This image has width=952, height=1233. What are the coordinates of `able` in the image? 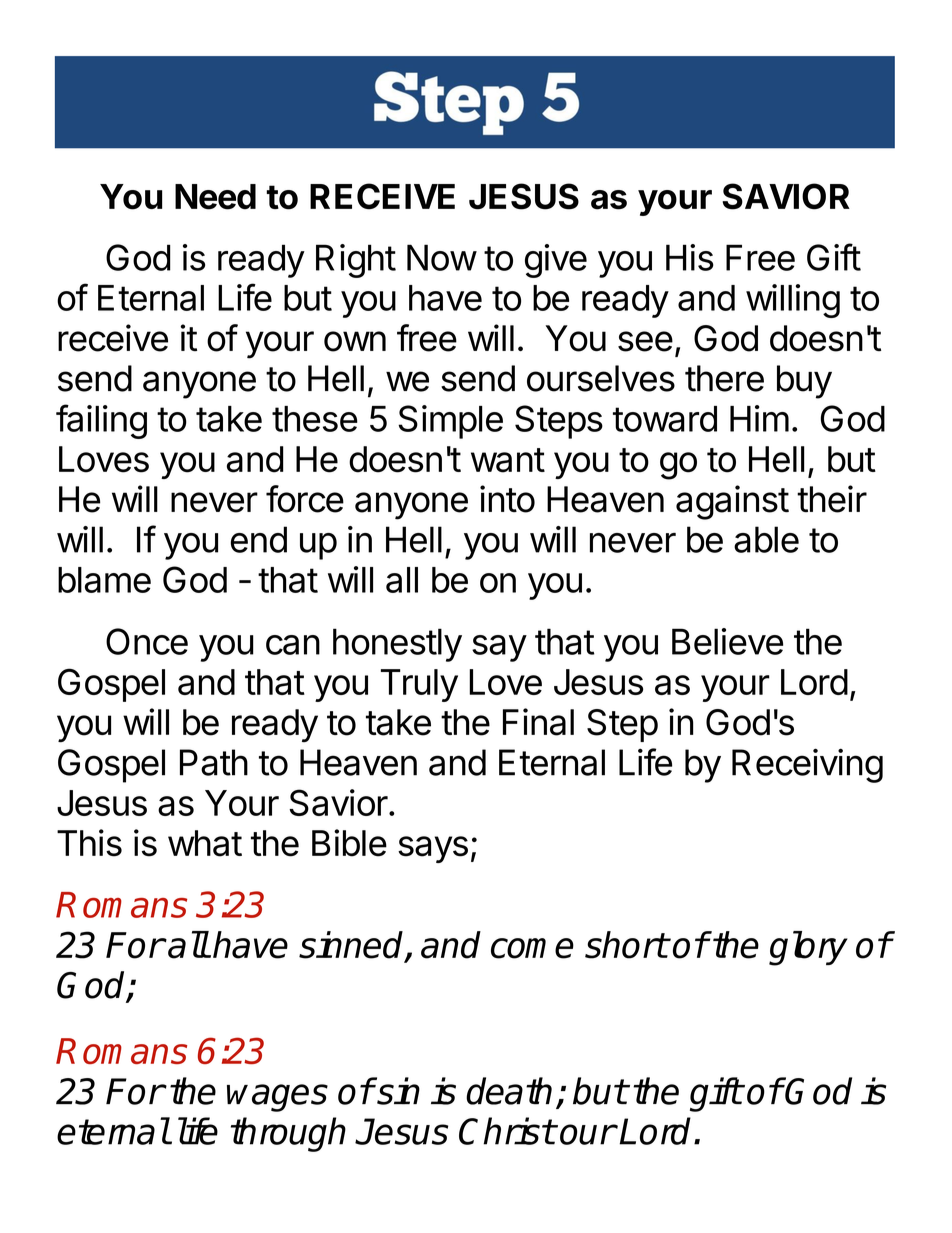 It's located at (766, 539).
